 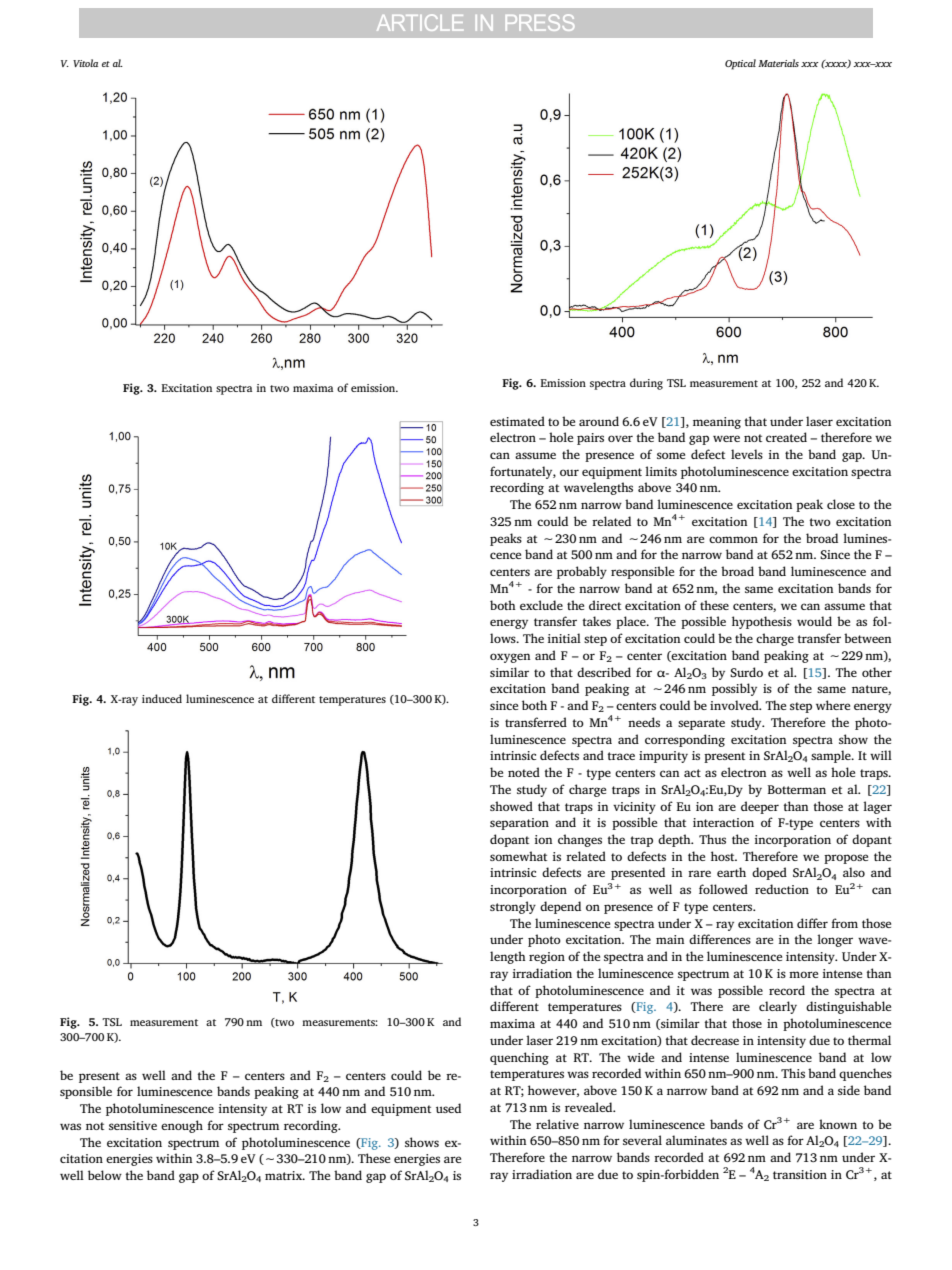 What do you see at coordinates (517, 421) in the screenshot?
I see `estimated` at bounding box center [517, 421].
